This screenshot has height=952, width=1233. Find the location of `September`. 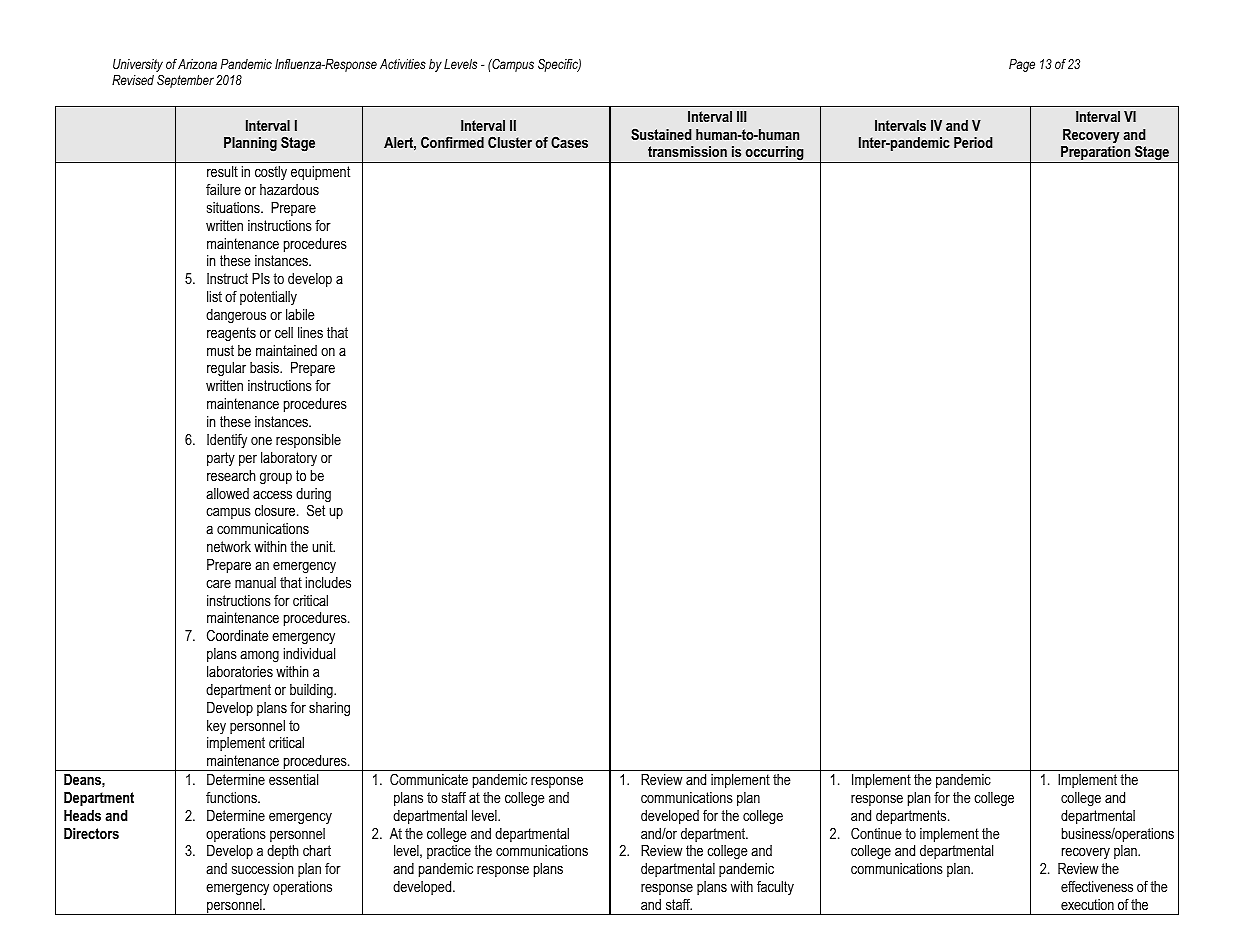

September is located at coordinates (185, 81).
